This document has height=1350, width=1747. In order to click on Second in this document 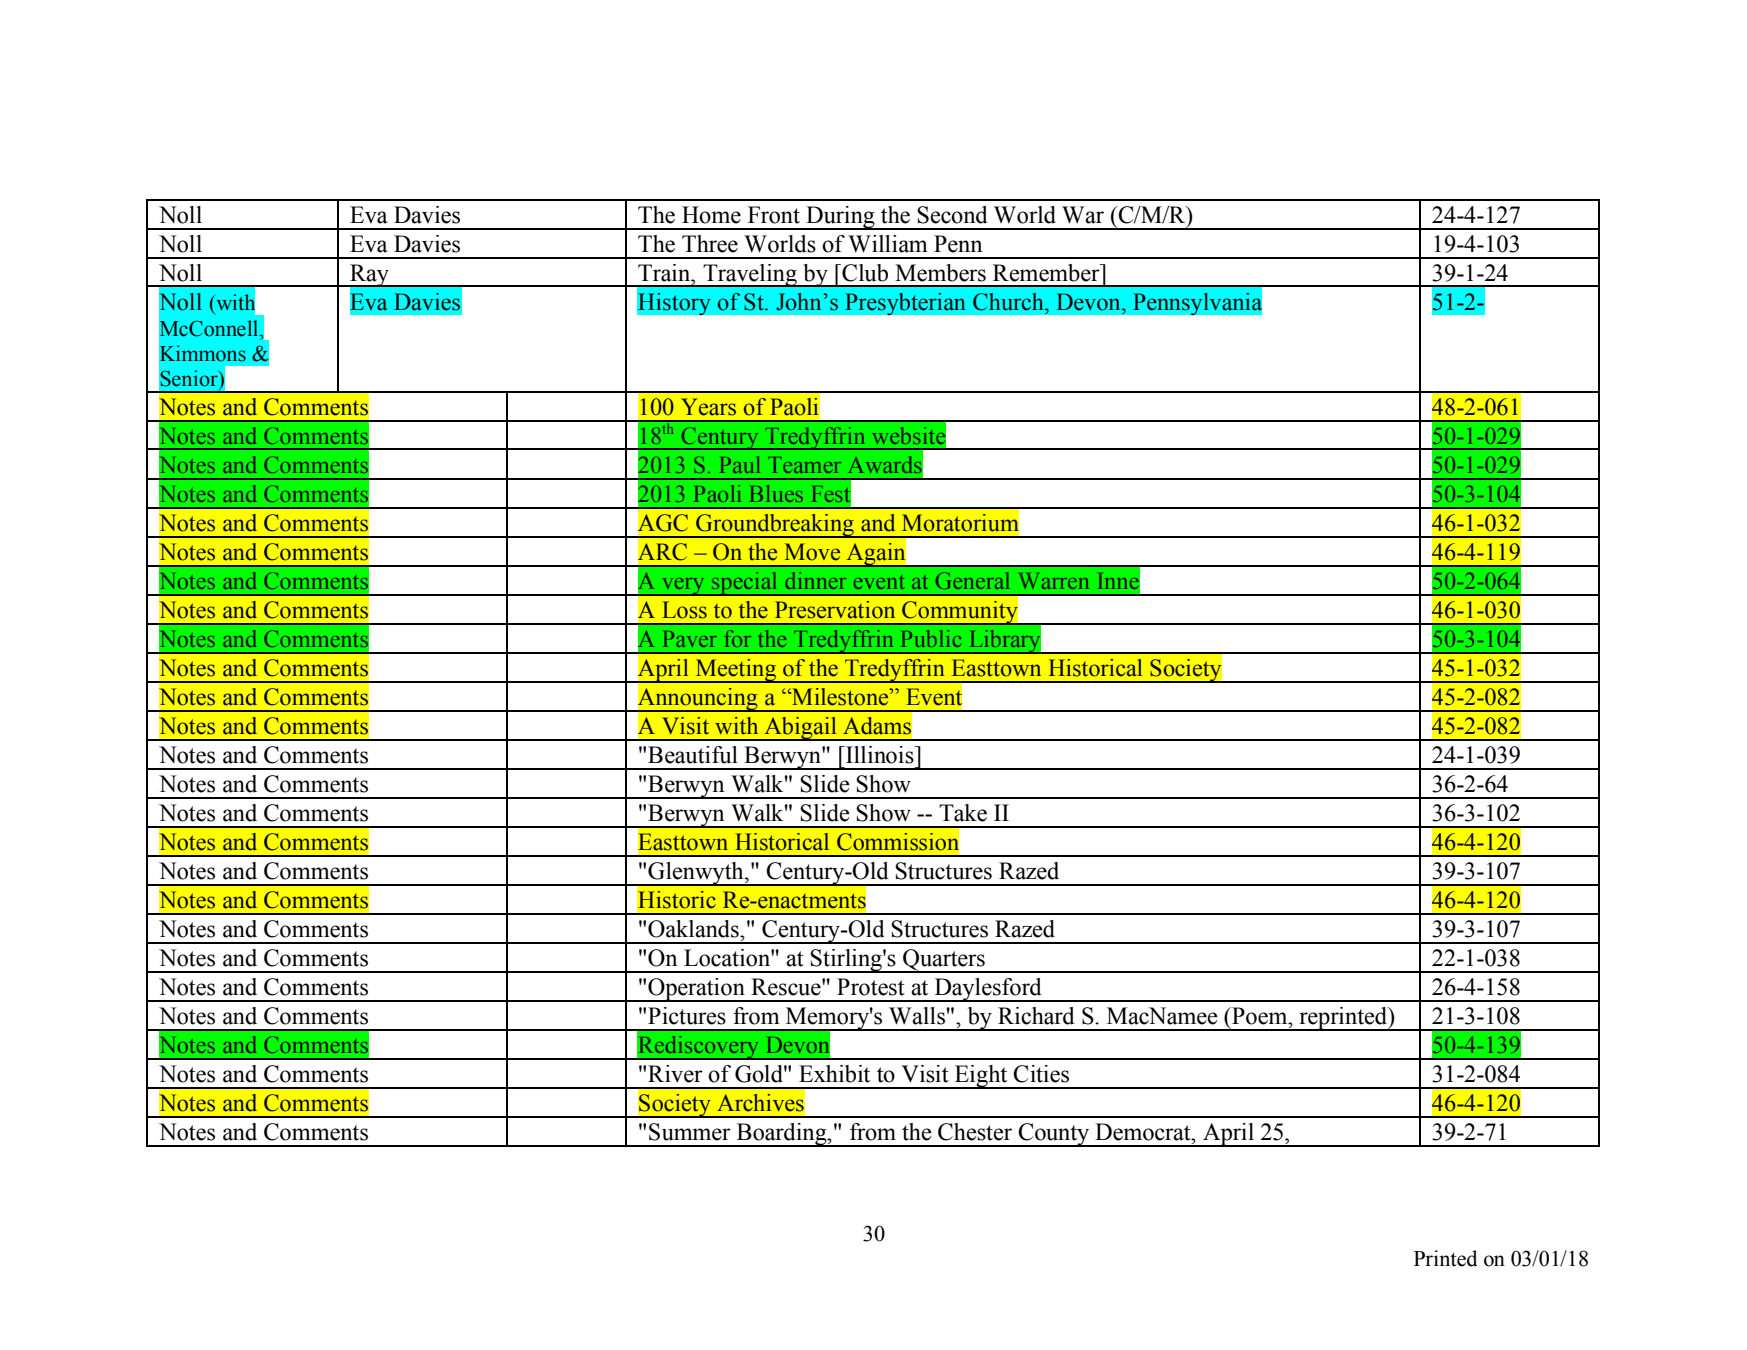, I will do `click(952, 215)`.
